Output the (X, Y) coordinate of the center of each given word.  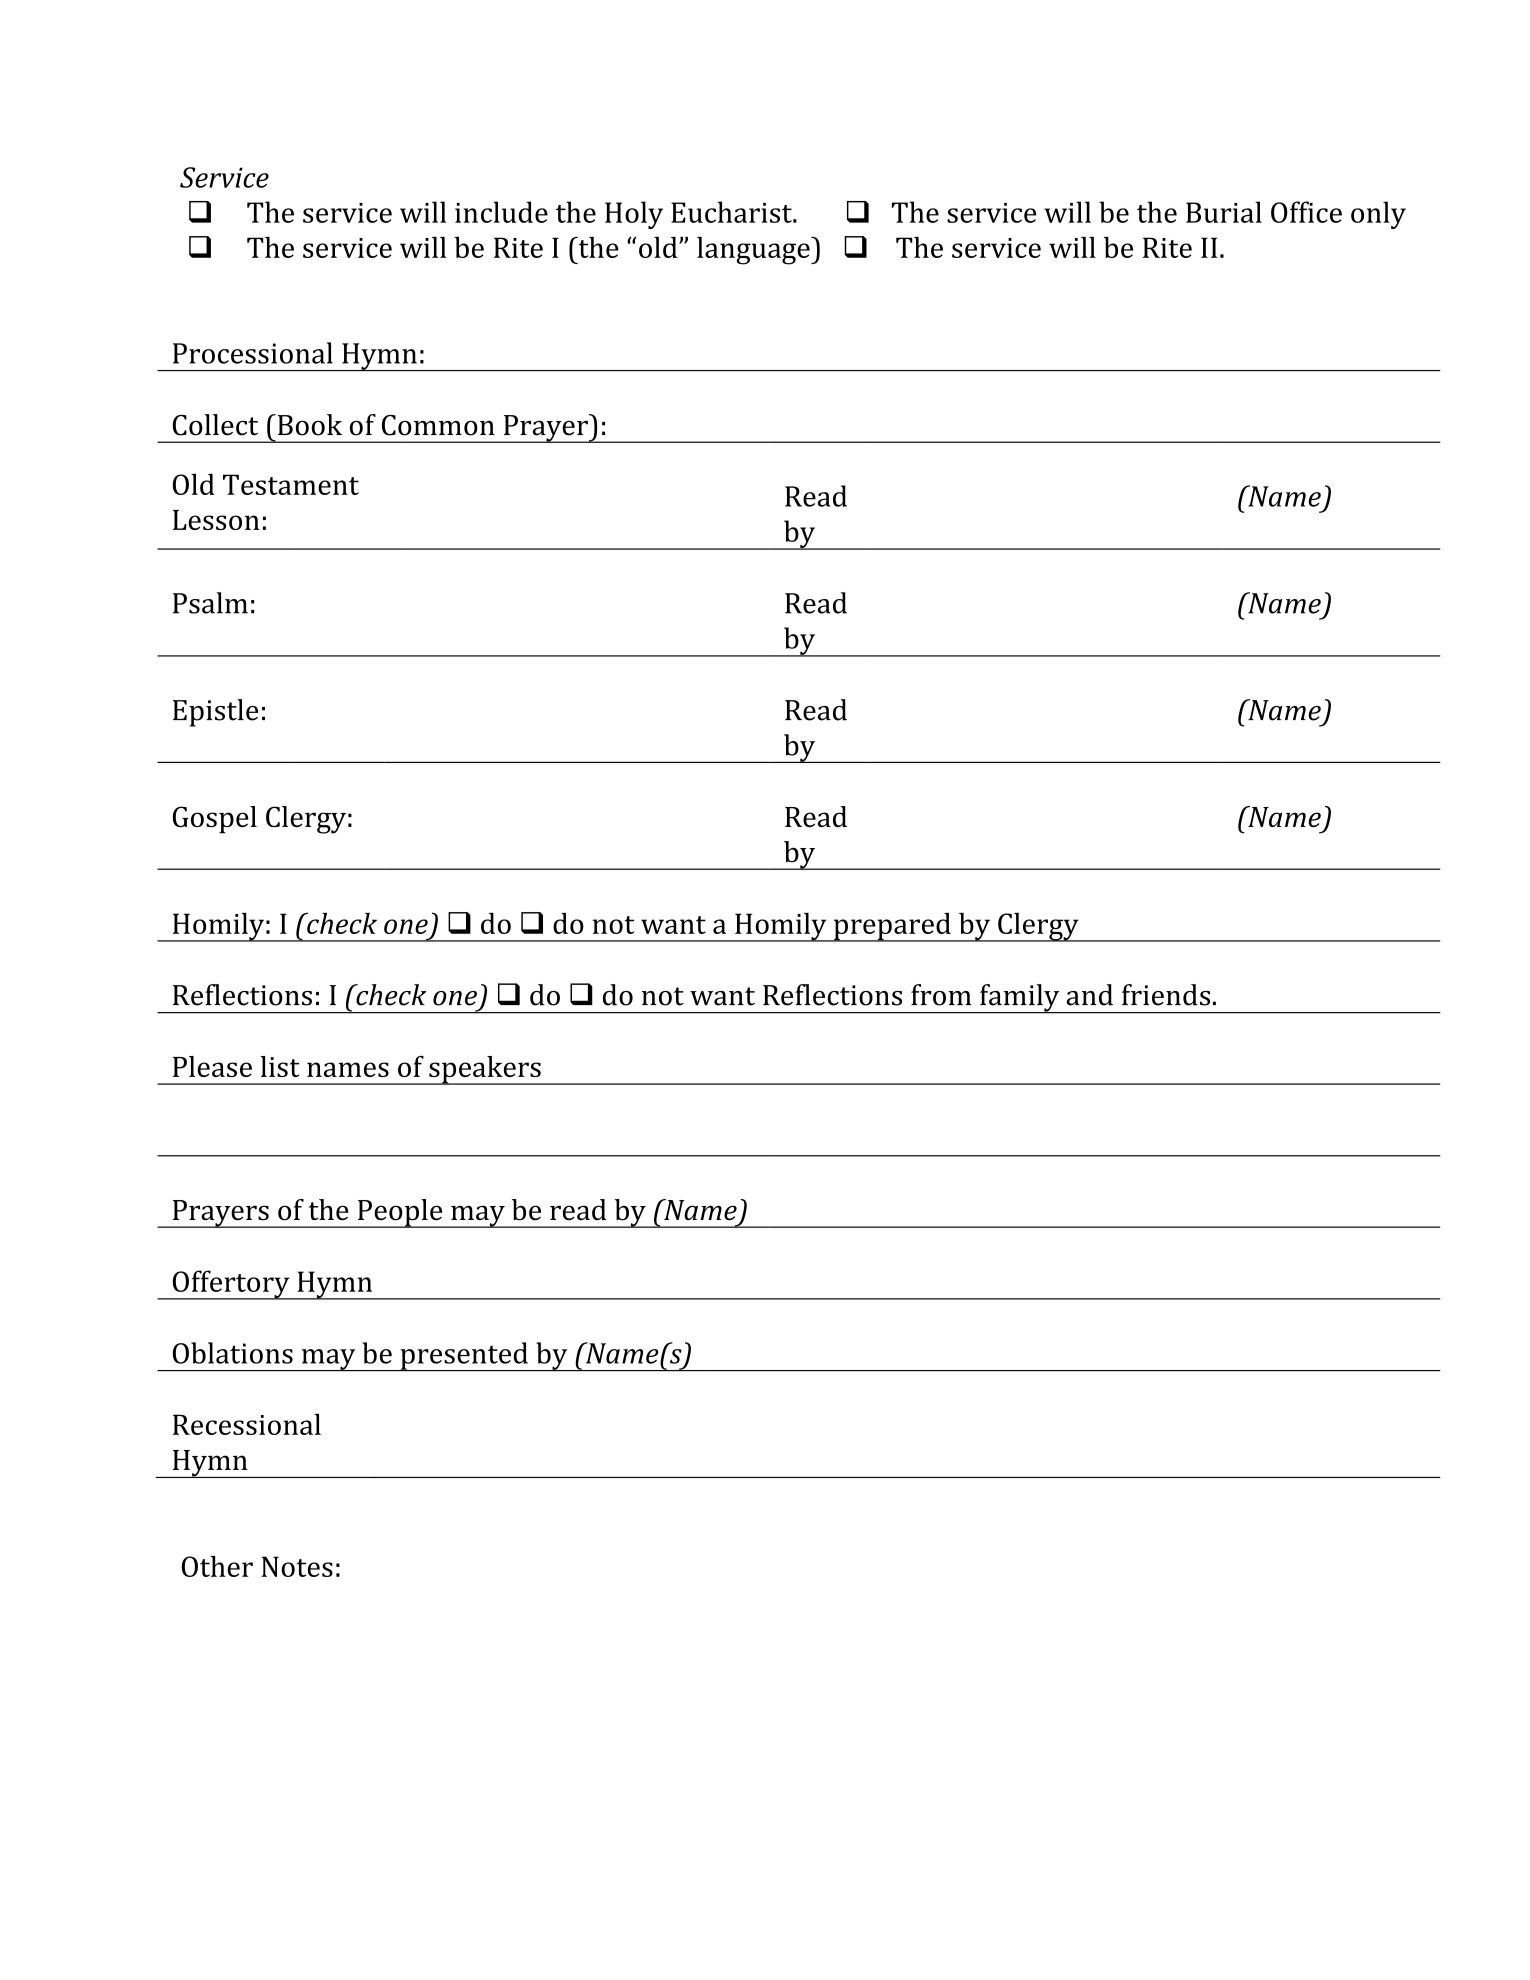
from (941, 995)
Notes (297, 1566)
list (280, 1066)
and (1090, 995)
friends (1166, 995)
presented (464, 1356)
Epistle (216, 713)
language (754, 250)
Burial (1224, 212)
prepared (892, 927)
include (501, 212)
